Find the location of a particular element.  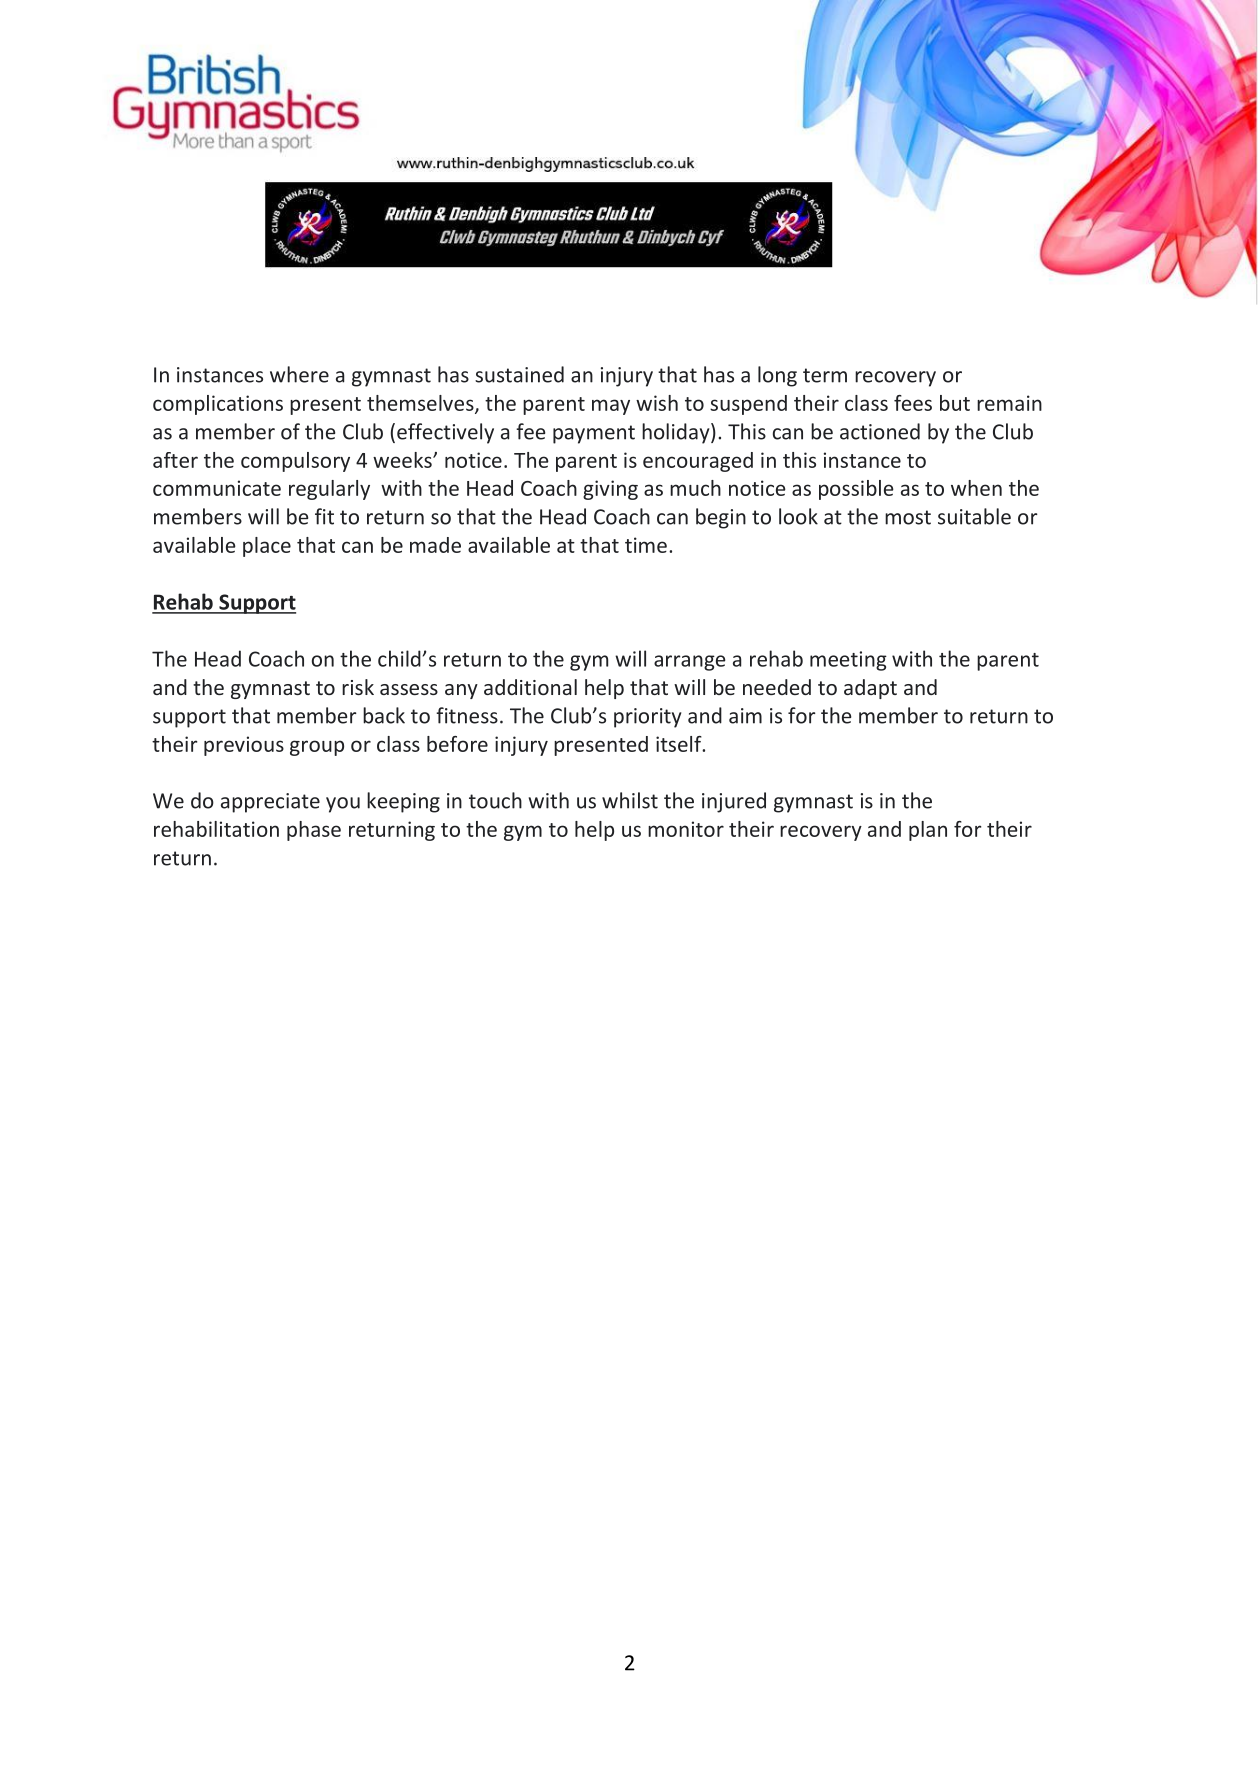

plan is located at coordinates (928, 831).
